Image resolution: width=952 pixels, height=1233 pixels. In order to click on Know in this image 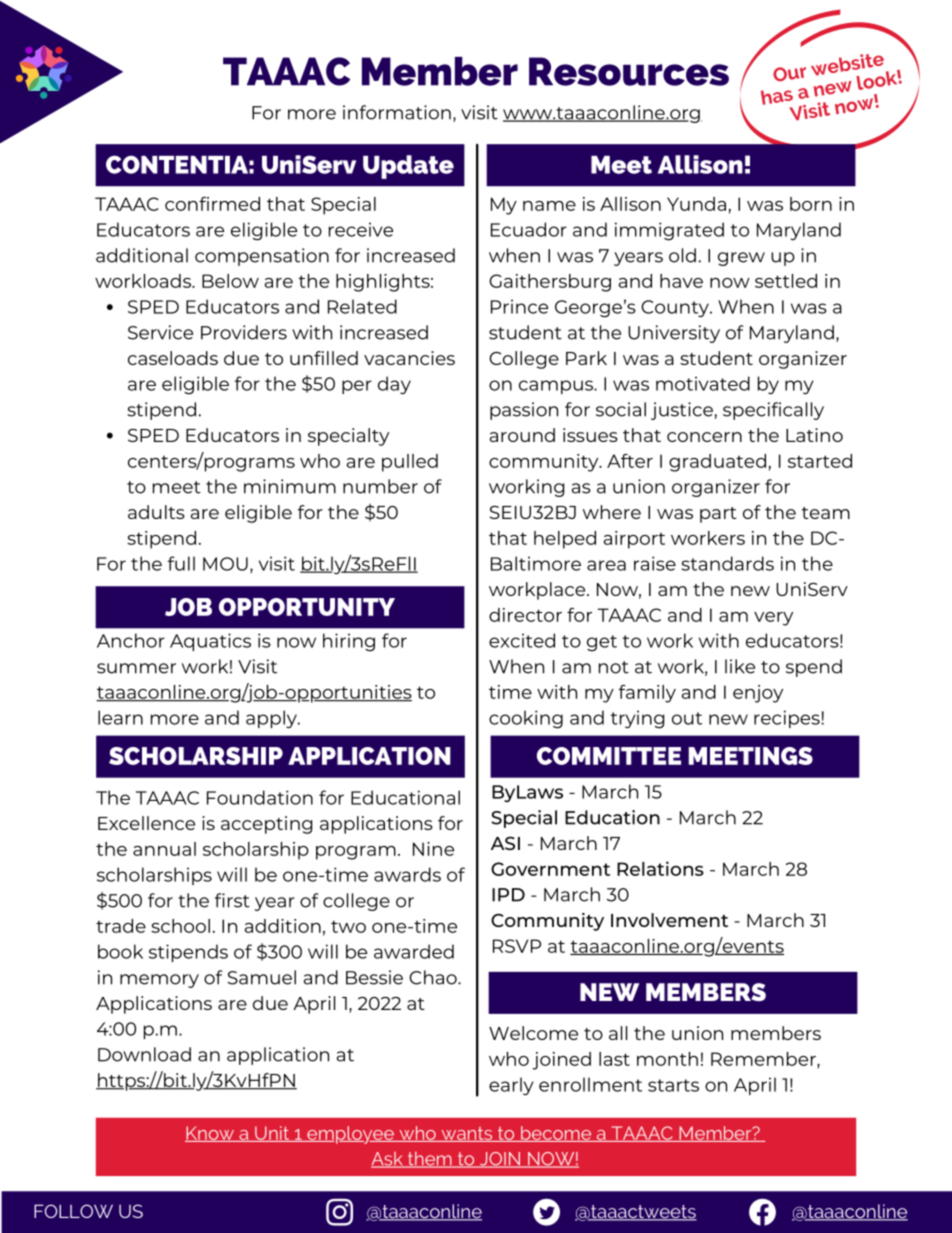, I will do `click(210, 1134)`.
